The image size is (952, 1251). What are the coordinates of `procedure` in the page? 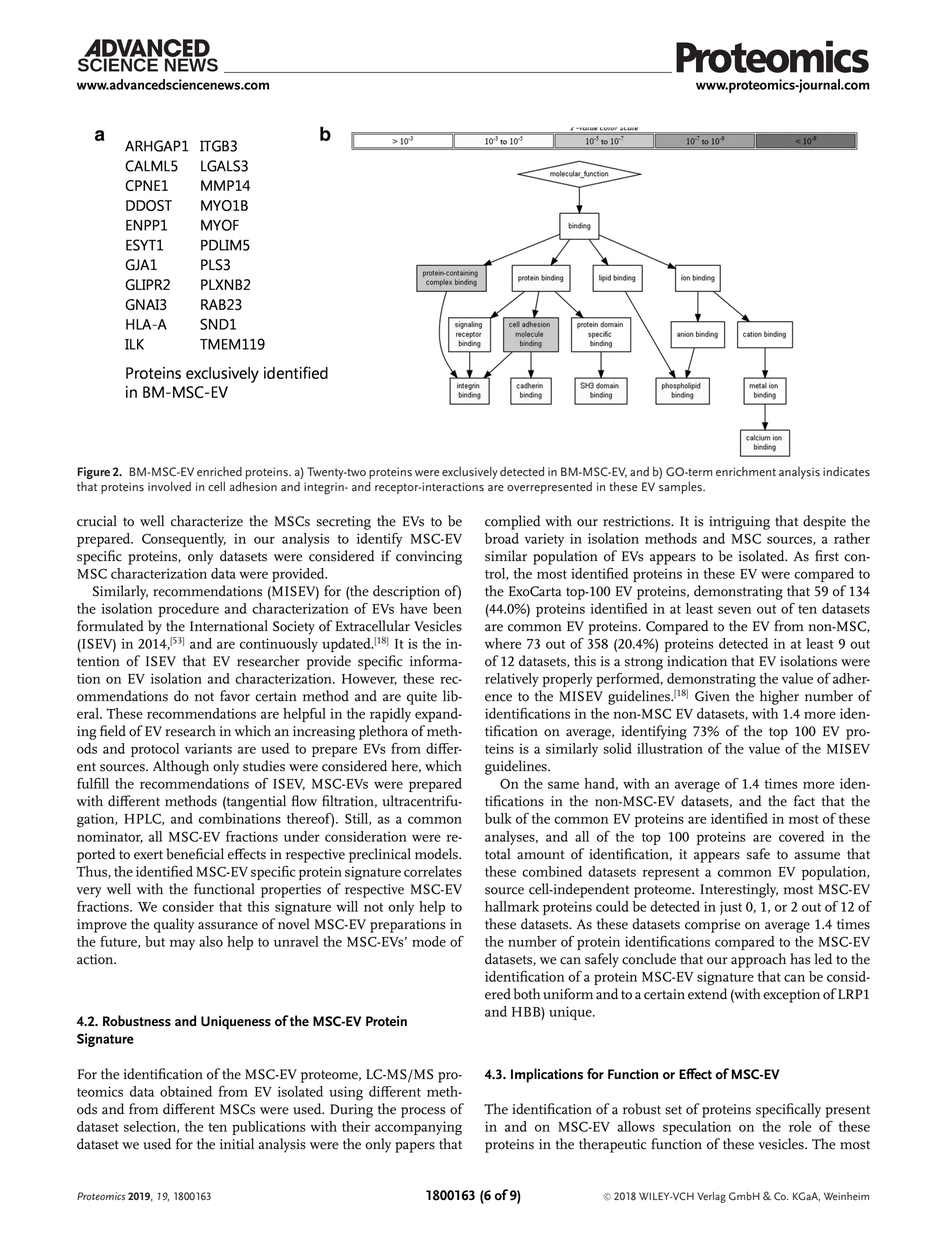 It's located at (188, 610).
